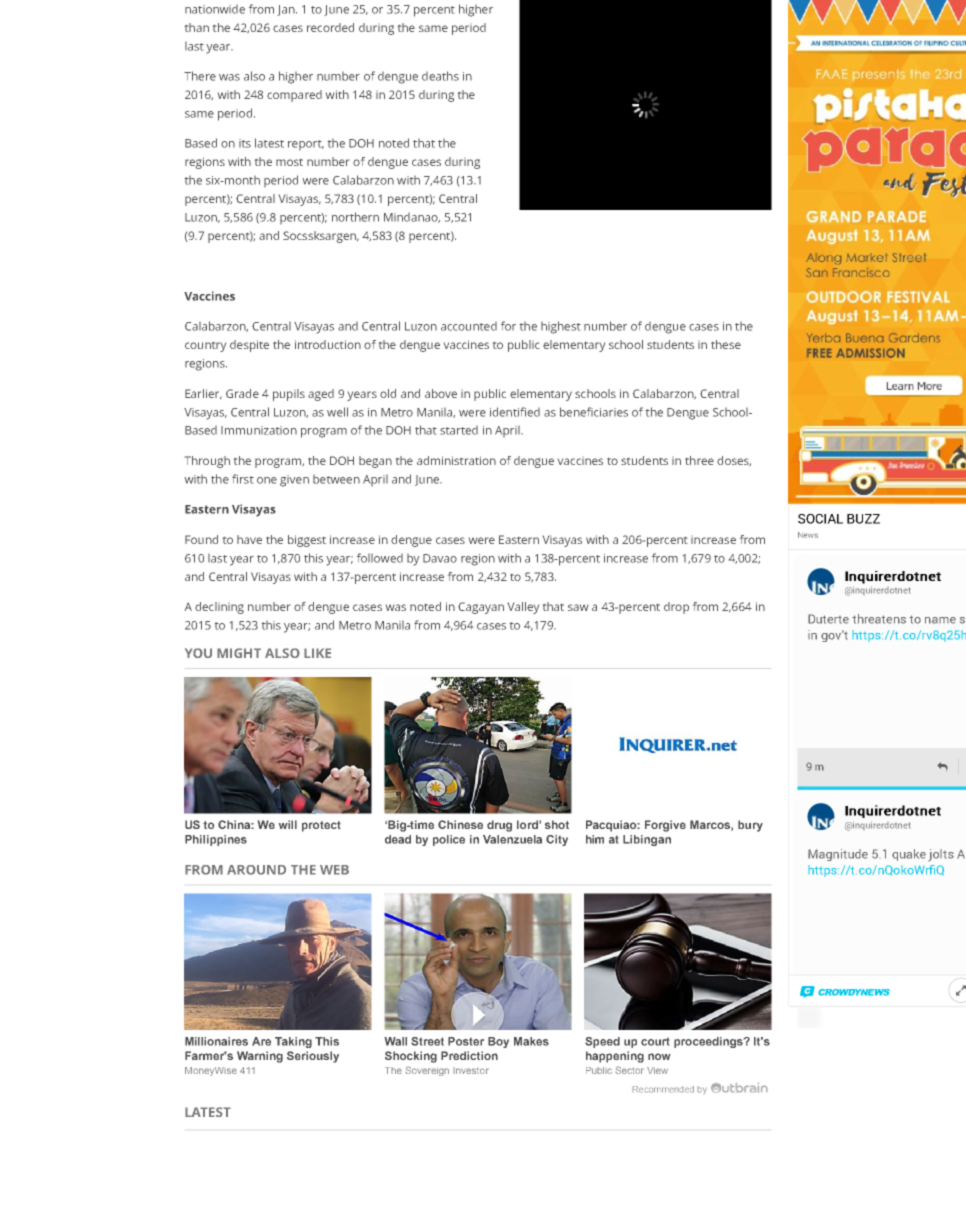 This screenshot has height=1232, width=966. What do you see at coordinates (699, 460) in the screenshot?
I see `three` at bounding box center [699, 460].
